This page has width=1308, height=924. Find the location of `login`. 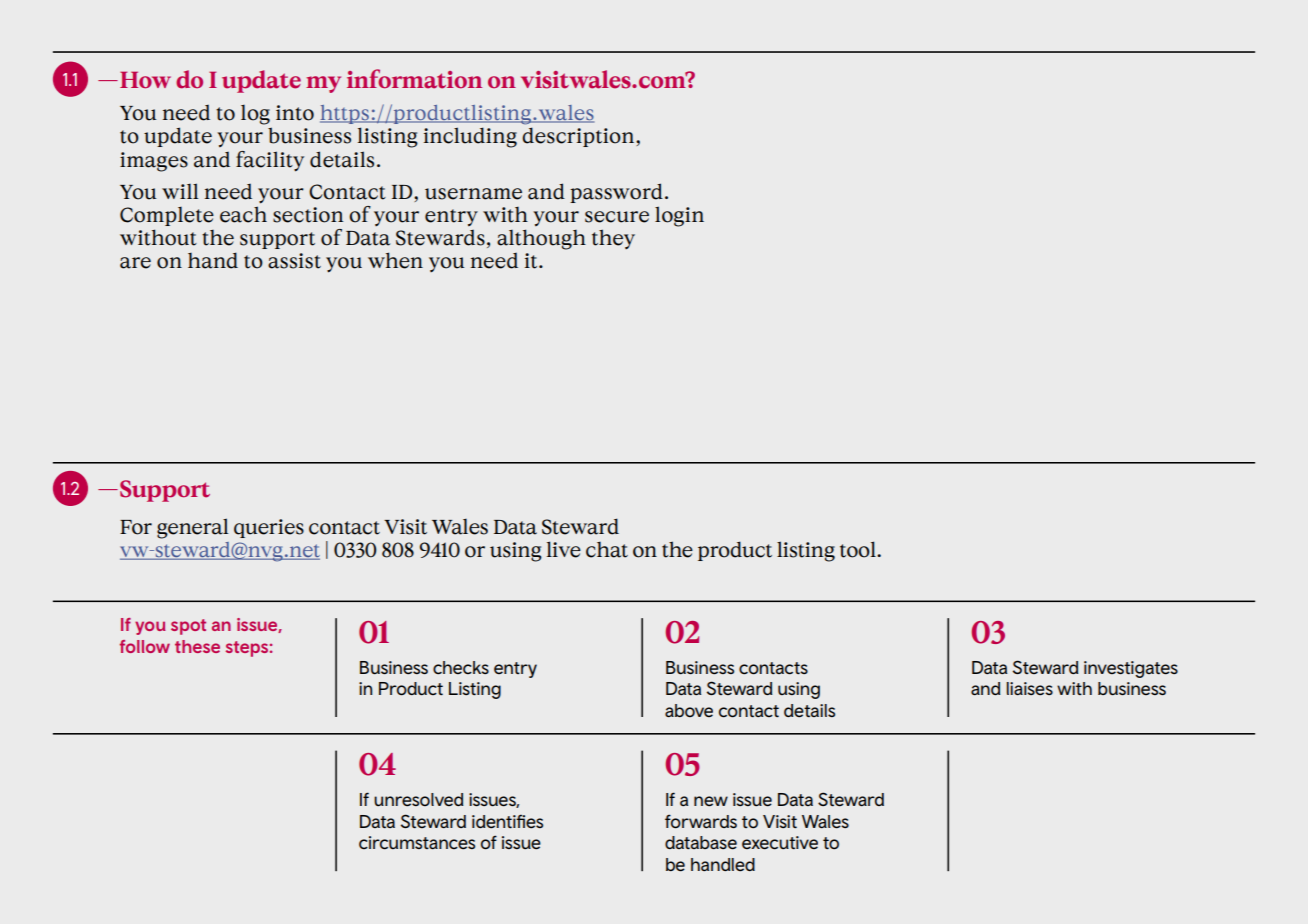

login is located at coordinates (679, 216).
